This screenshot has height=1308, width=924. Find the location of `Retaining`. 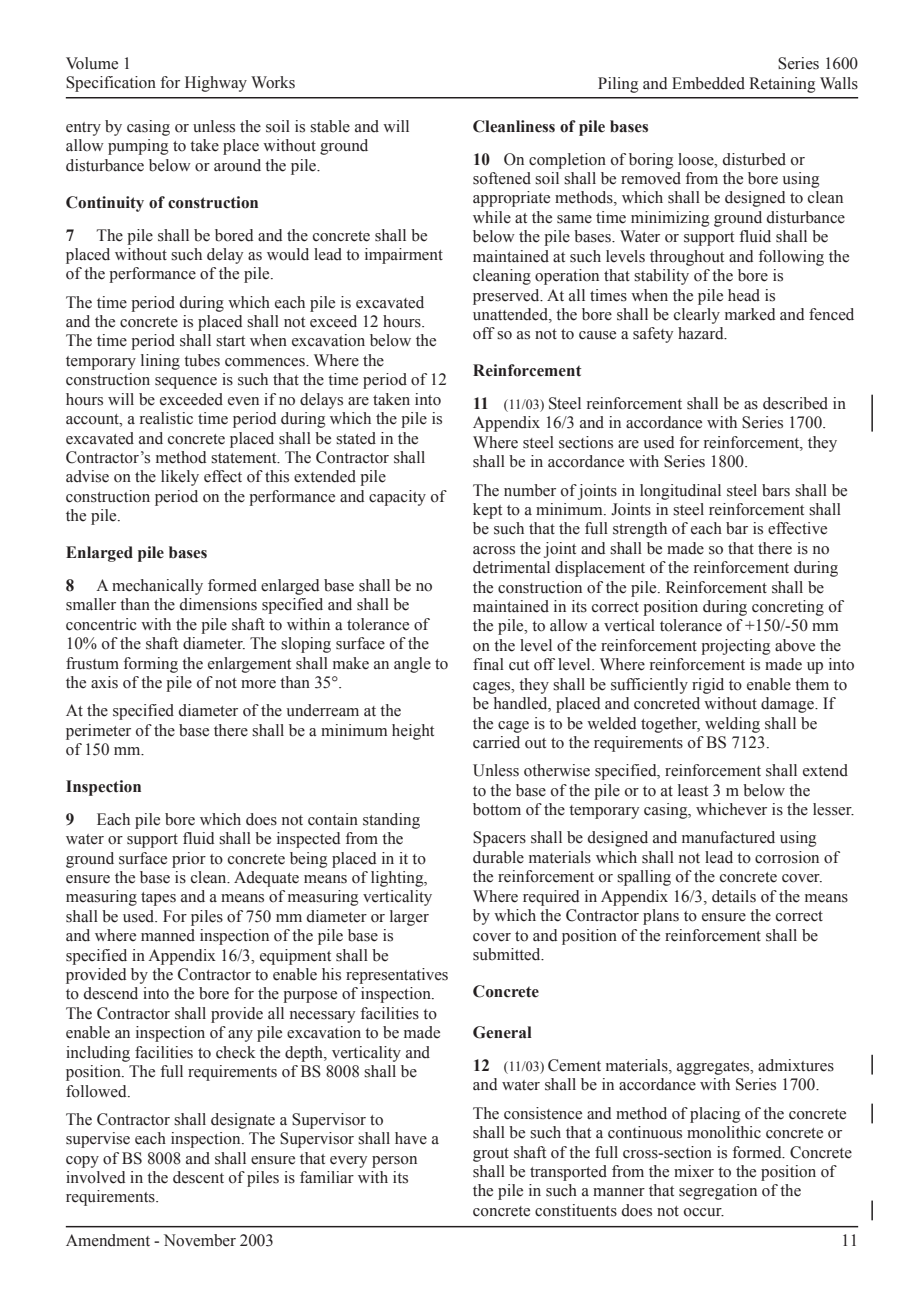

Retaining is located at coordinates (782, 85).
